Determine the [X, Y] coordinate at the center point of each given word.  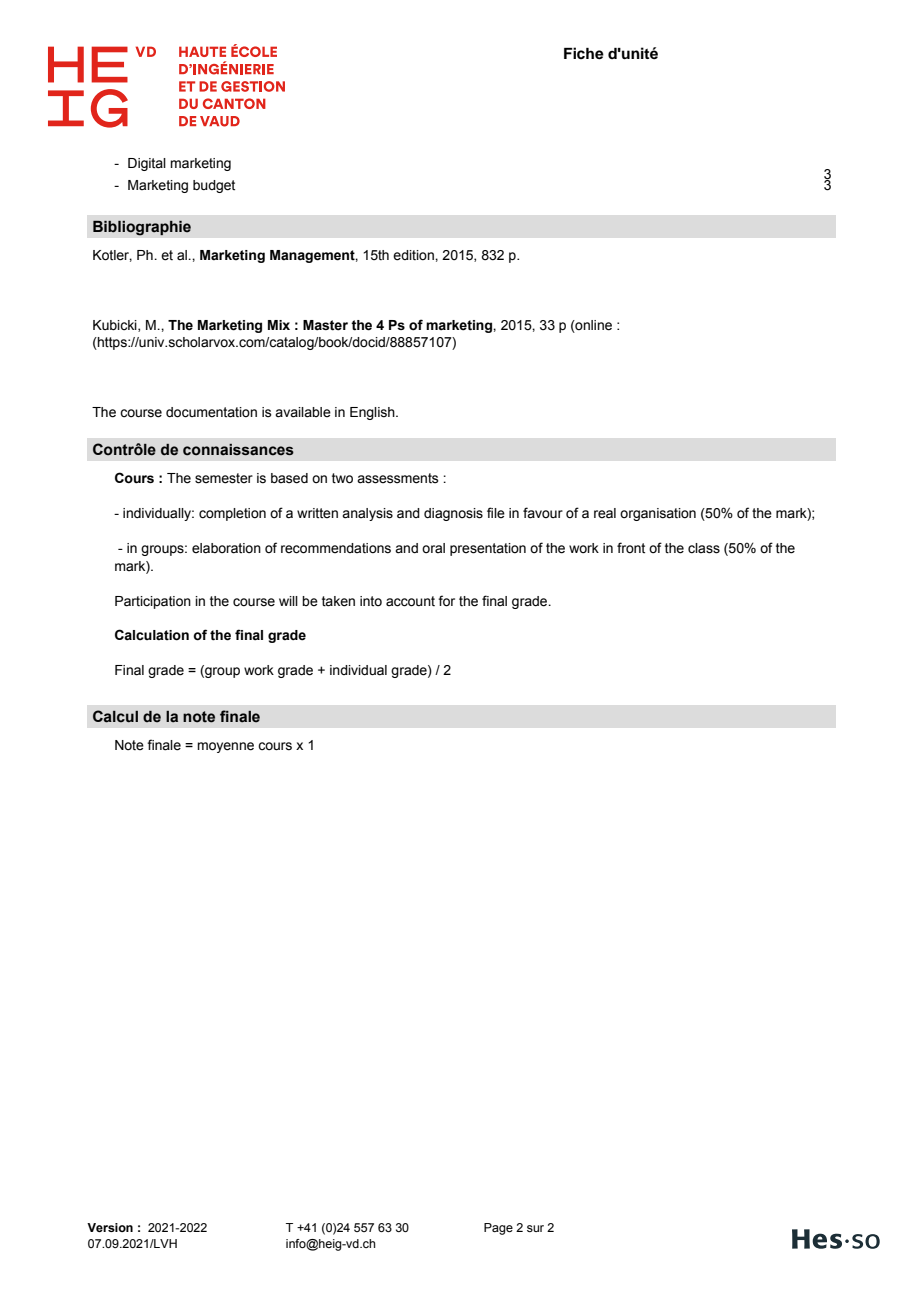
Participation [153, 602]
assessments [398, 478]
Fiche [584, 53]
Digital [147, 164]
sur [535, 1228]
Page [498, 1229]
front [631, 548]
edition [414, 255]
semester [224, 478]
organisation [658, 514]
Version [110, 1227]
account [410, 601]
